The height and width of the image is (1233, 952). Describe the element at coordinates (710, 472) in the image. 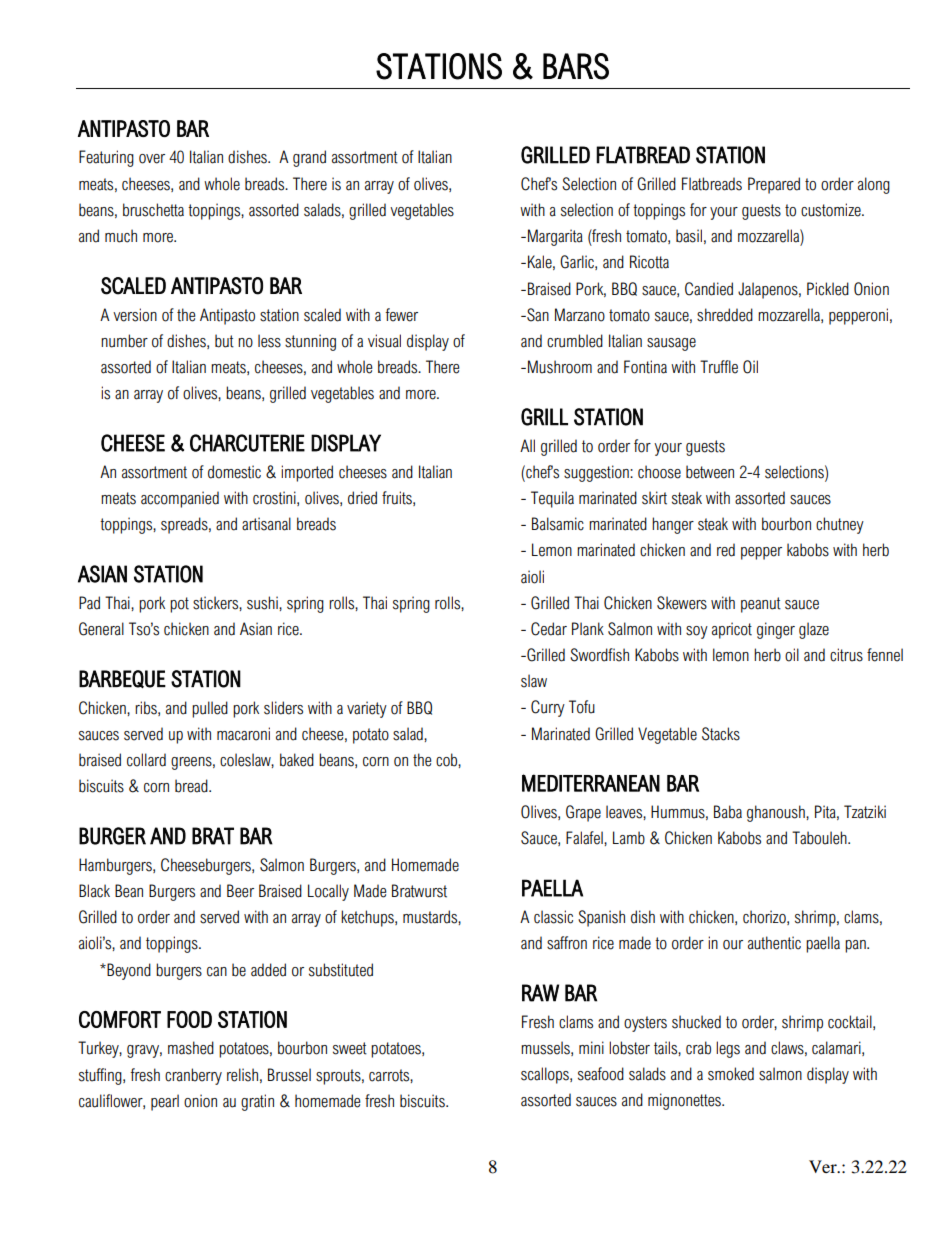

I see `between` at that location.
